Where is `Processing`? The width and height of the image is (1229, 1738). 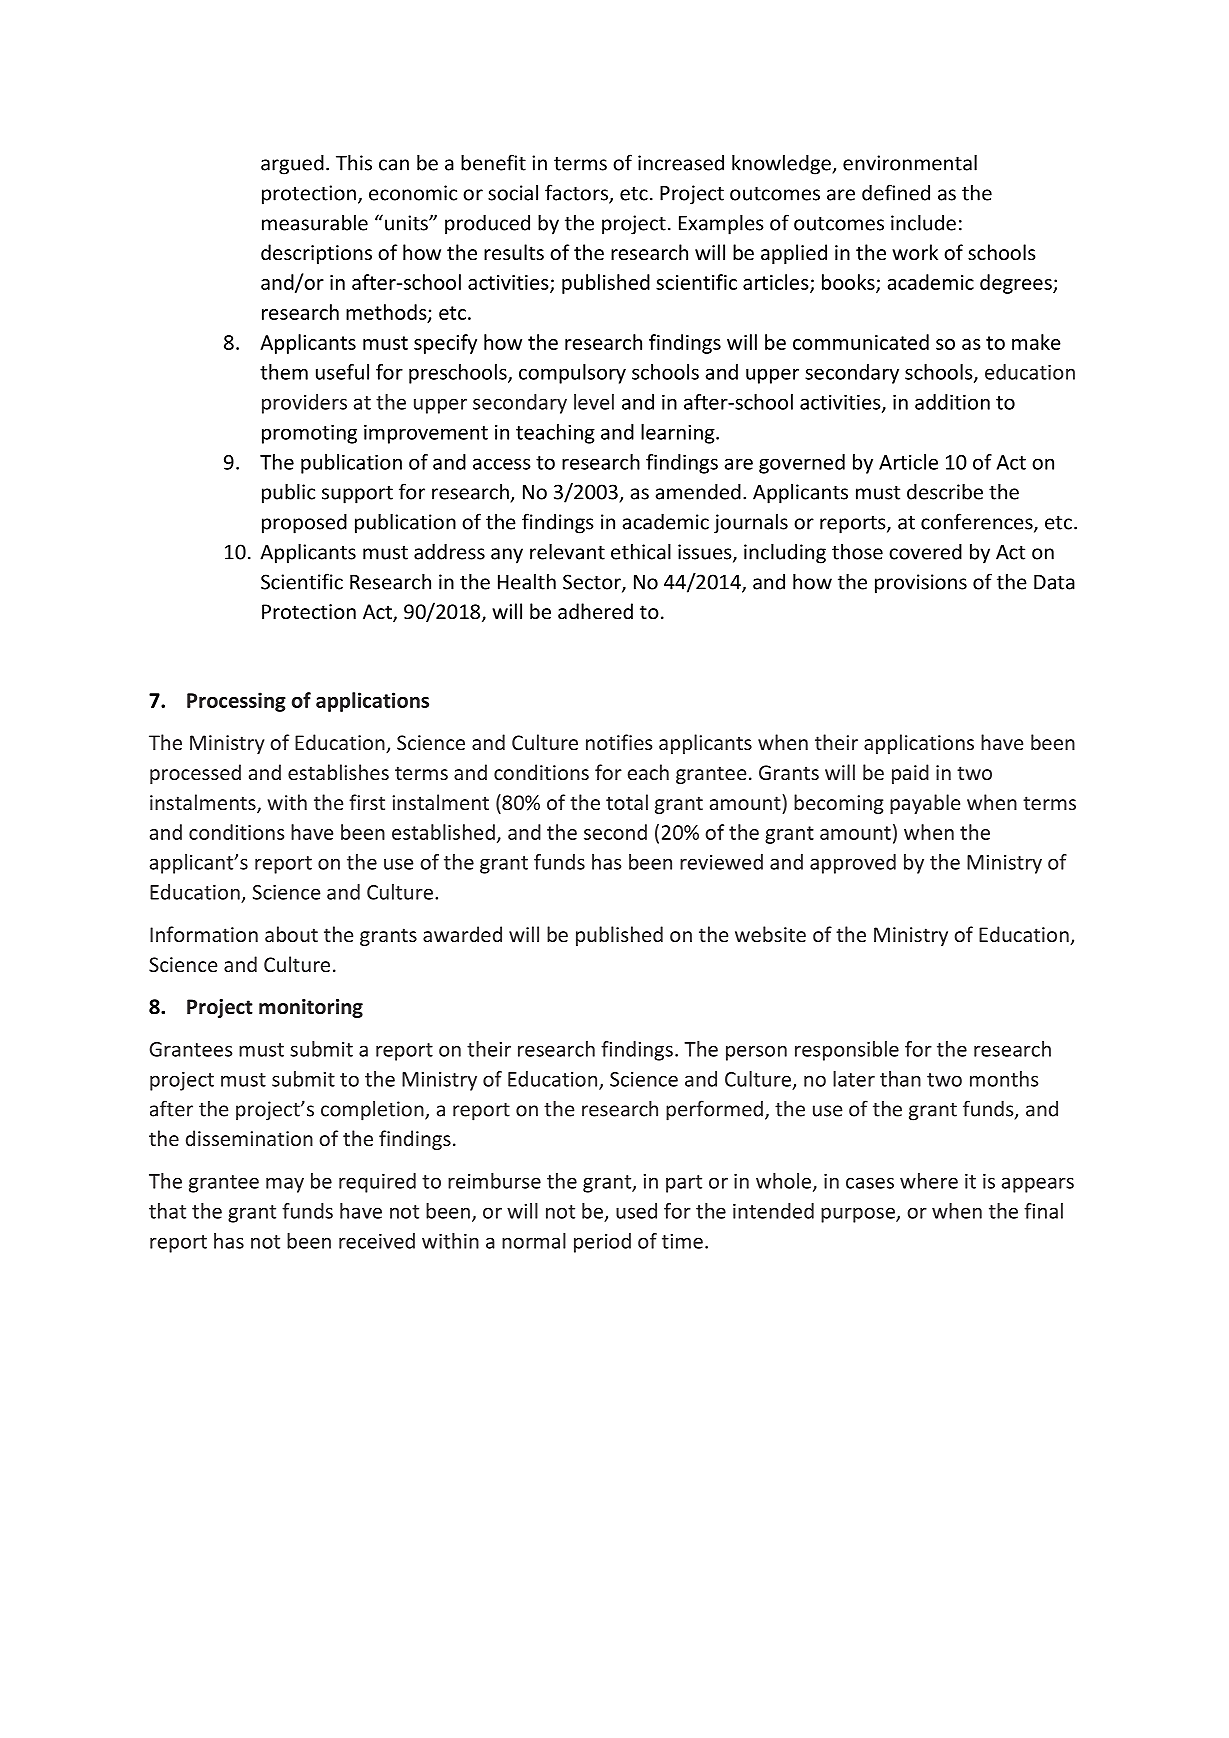
Processing is located at coordinates (236, 702).
